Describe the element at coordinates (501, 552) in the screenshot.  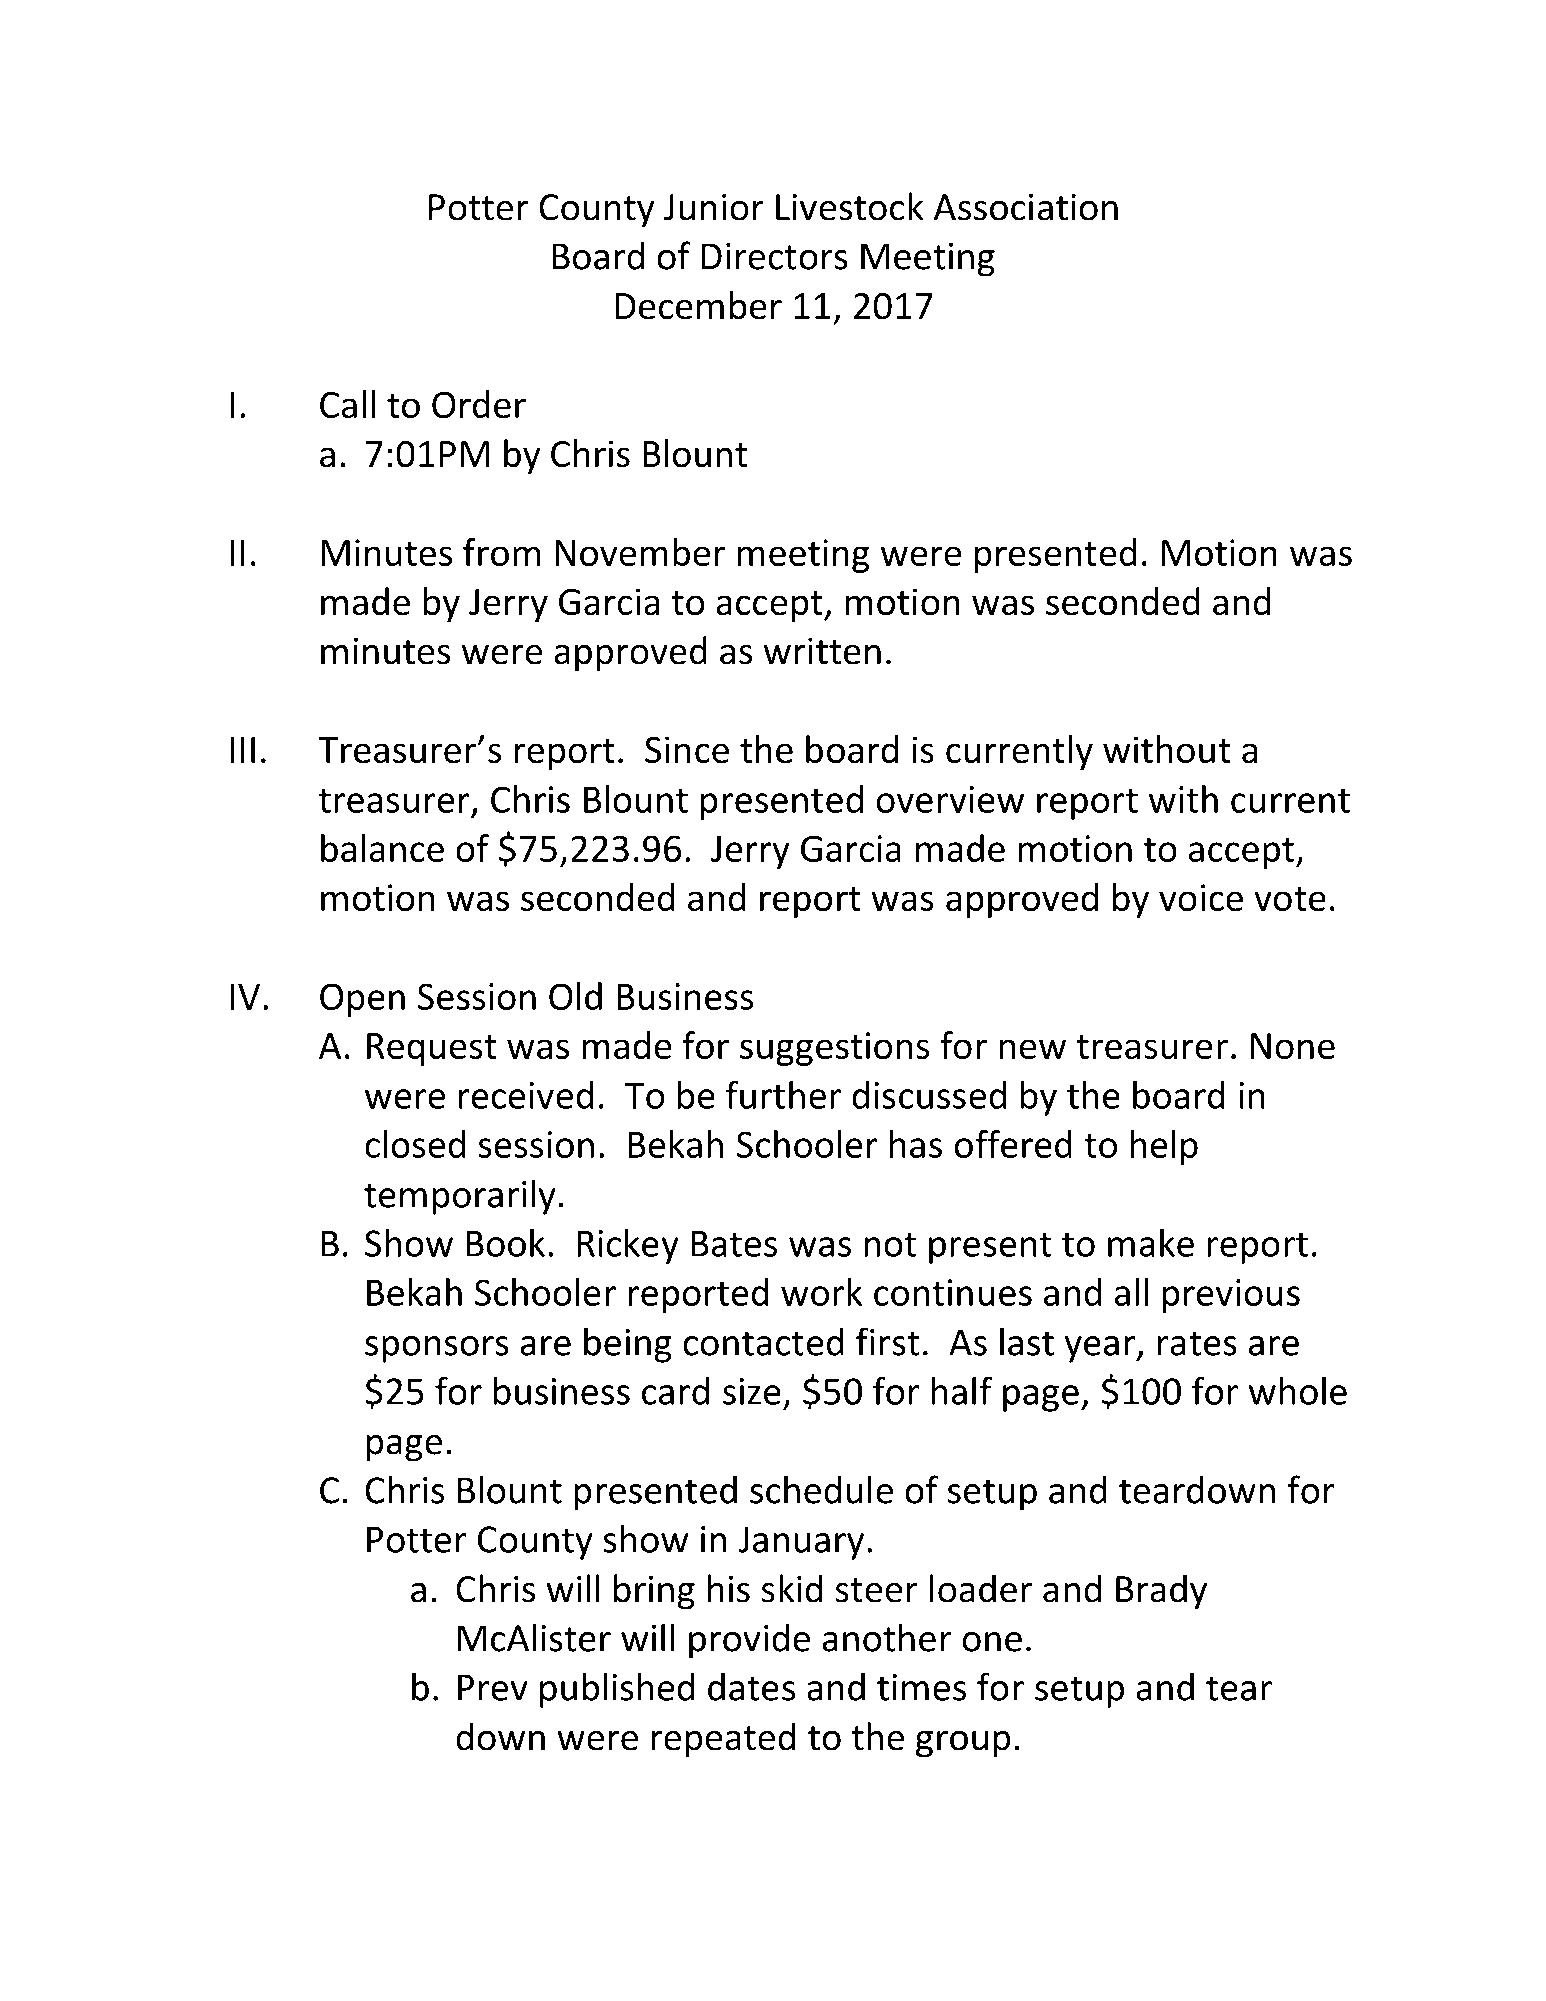
I see `from` at that location.
